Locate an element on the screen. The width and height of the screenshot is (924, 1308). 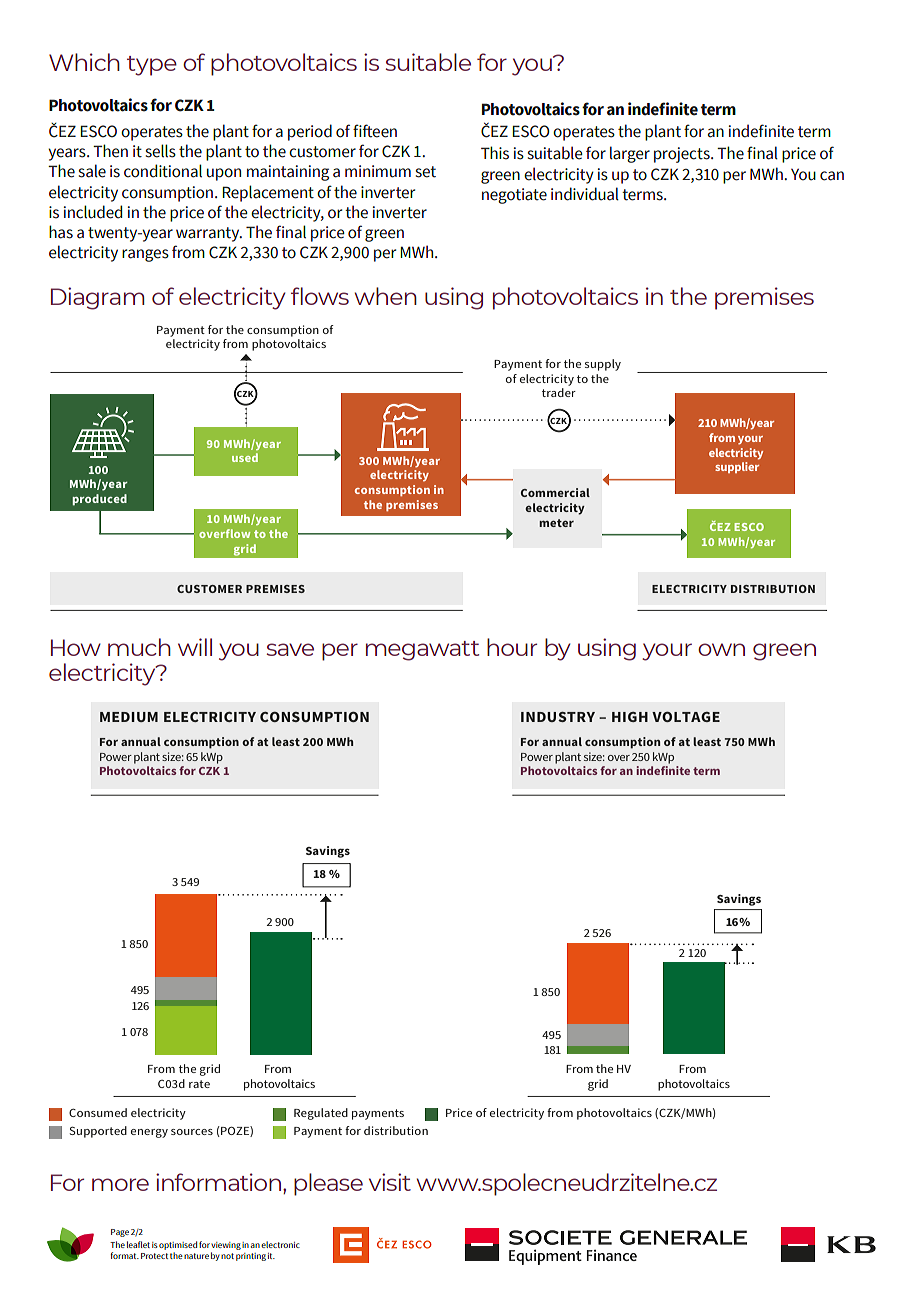
hour is located at coordinates (512, 647).
